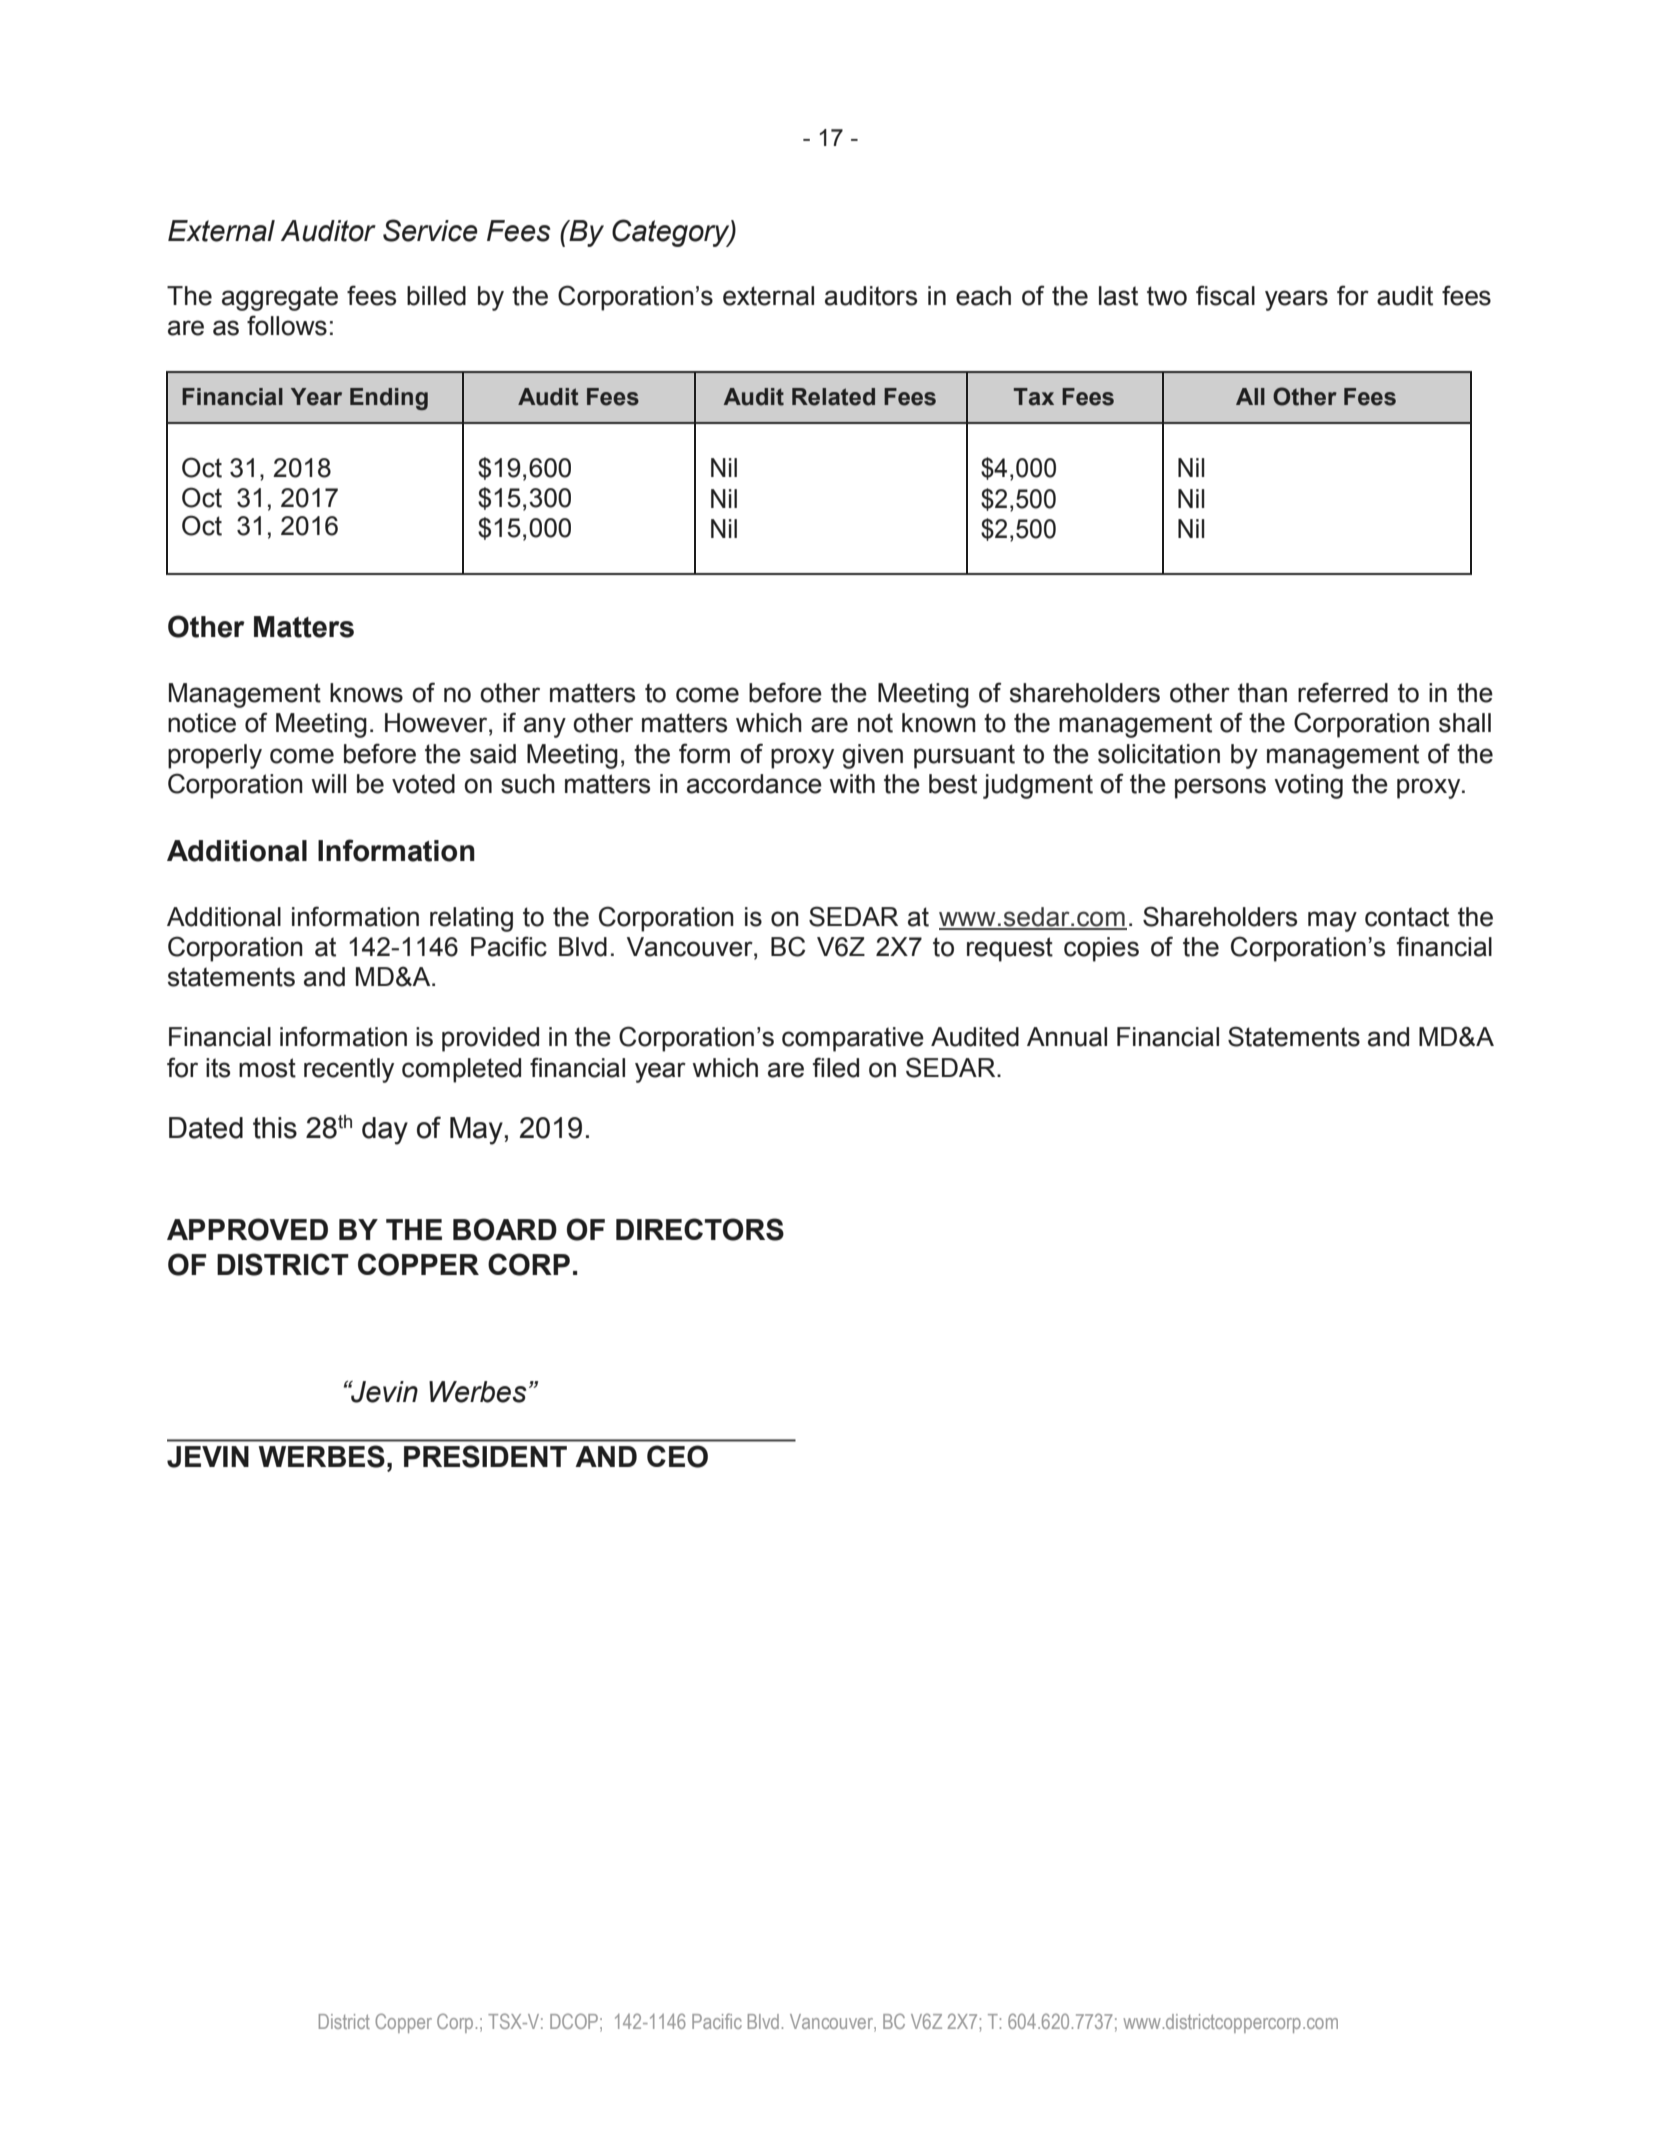 The height and width of the image is (2149, 1661). What do you see at coordinates (833, 397) in the image?
I see `Related` at bounding box center [833, 397].
